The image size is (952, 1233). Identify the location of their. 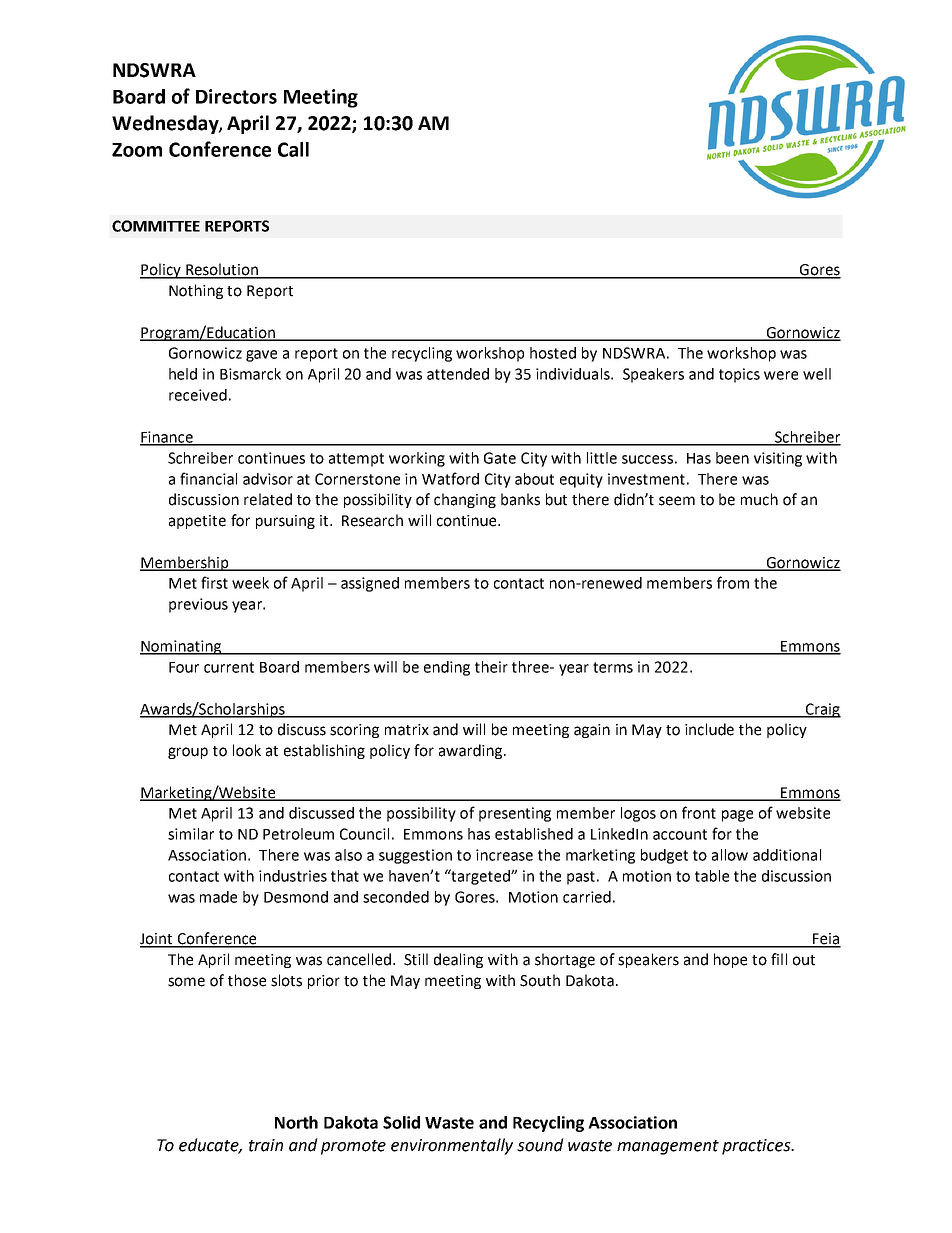
(491, 667).
